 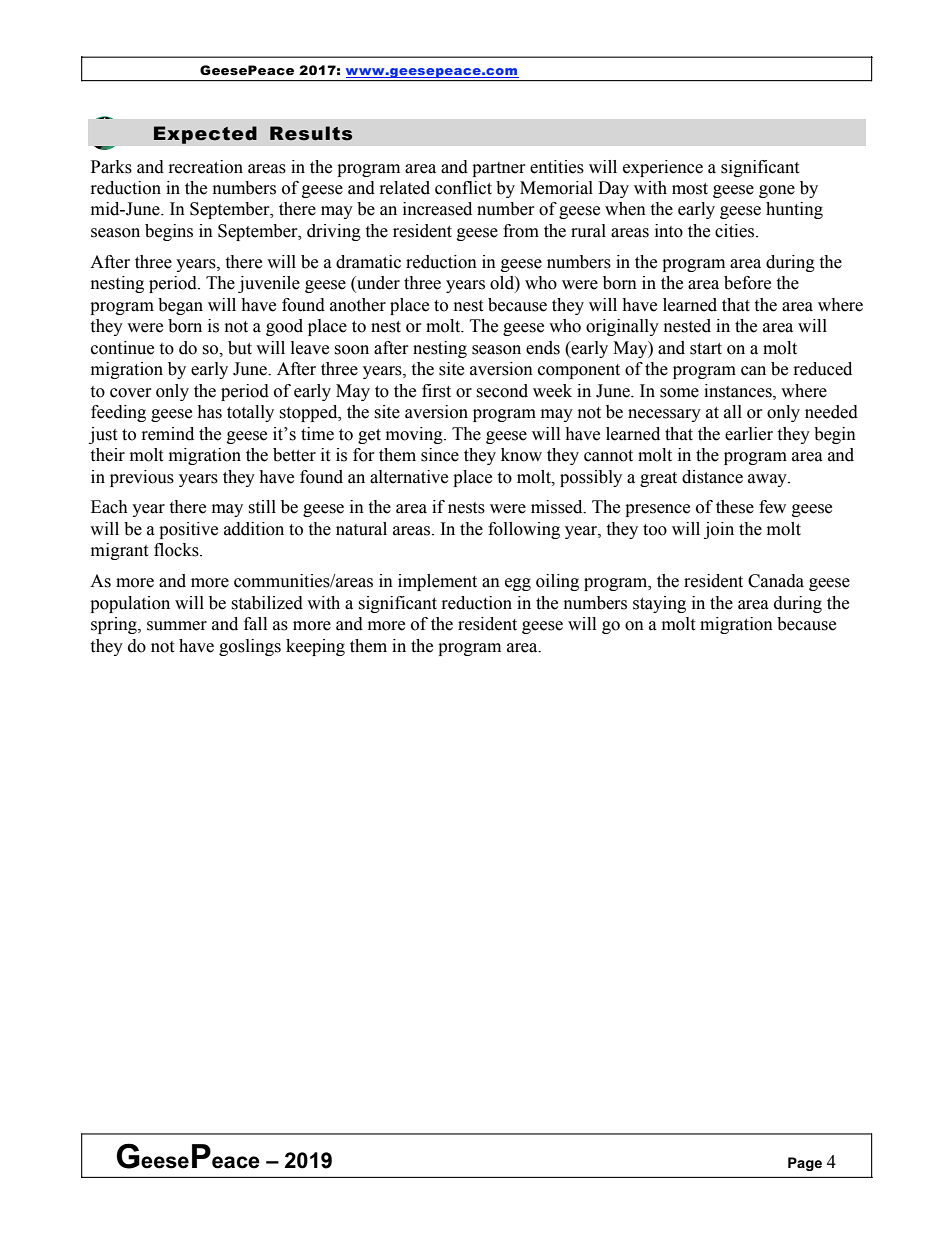 What do you see at coordinates (776, 581) in the page?
I see `Canada` at bounding box center [776, 581].
